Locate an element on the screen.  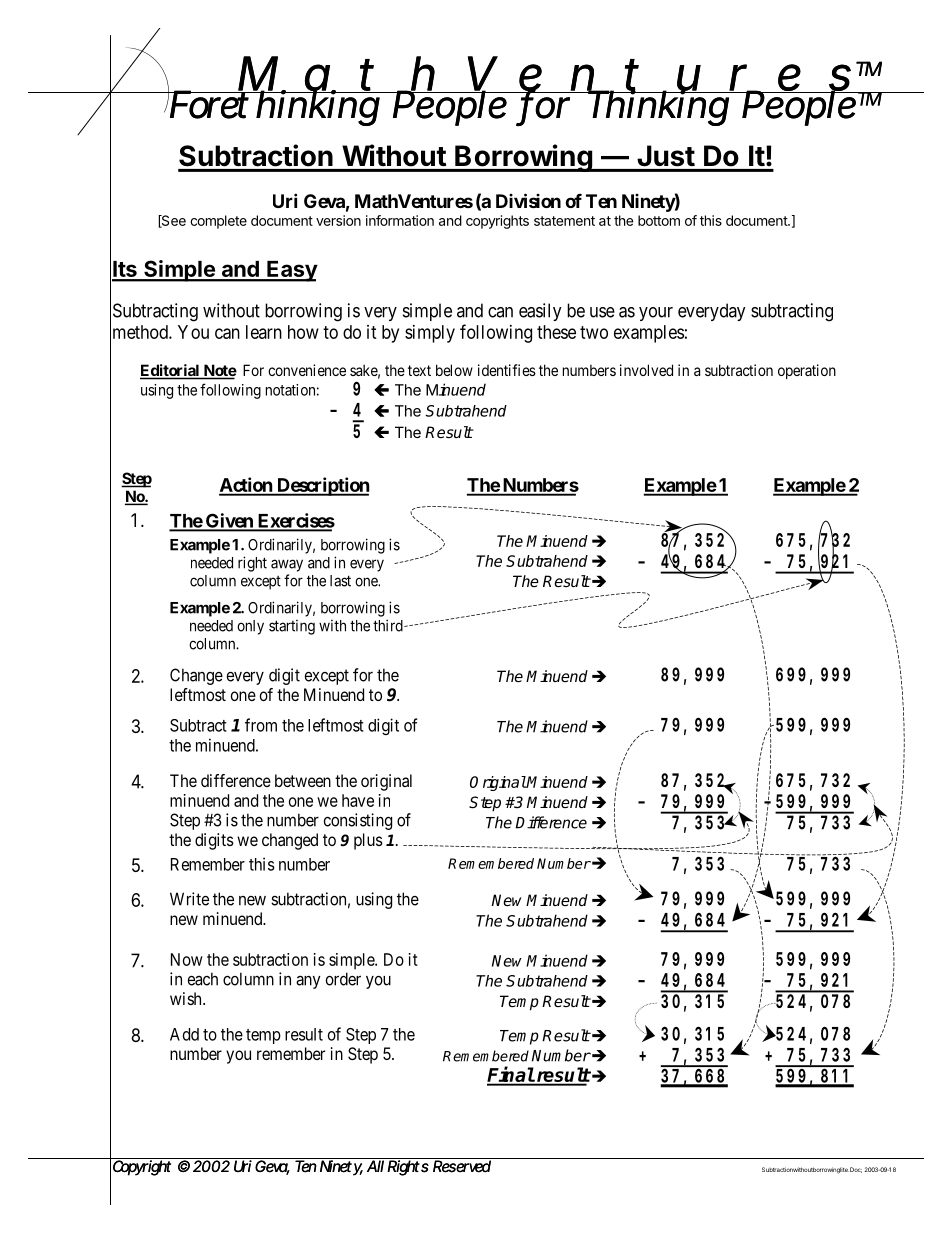
complete is located at coordinates (218, 222).
